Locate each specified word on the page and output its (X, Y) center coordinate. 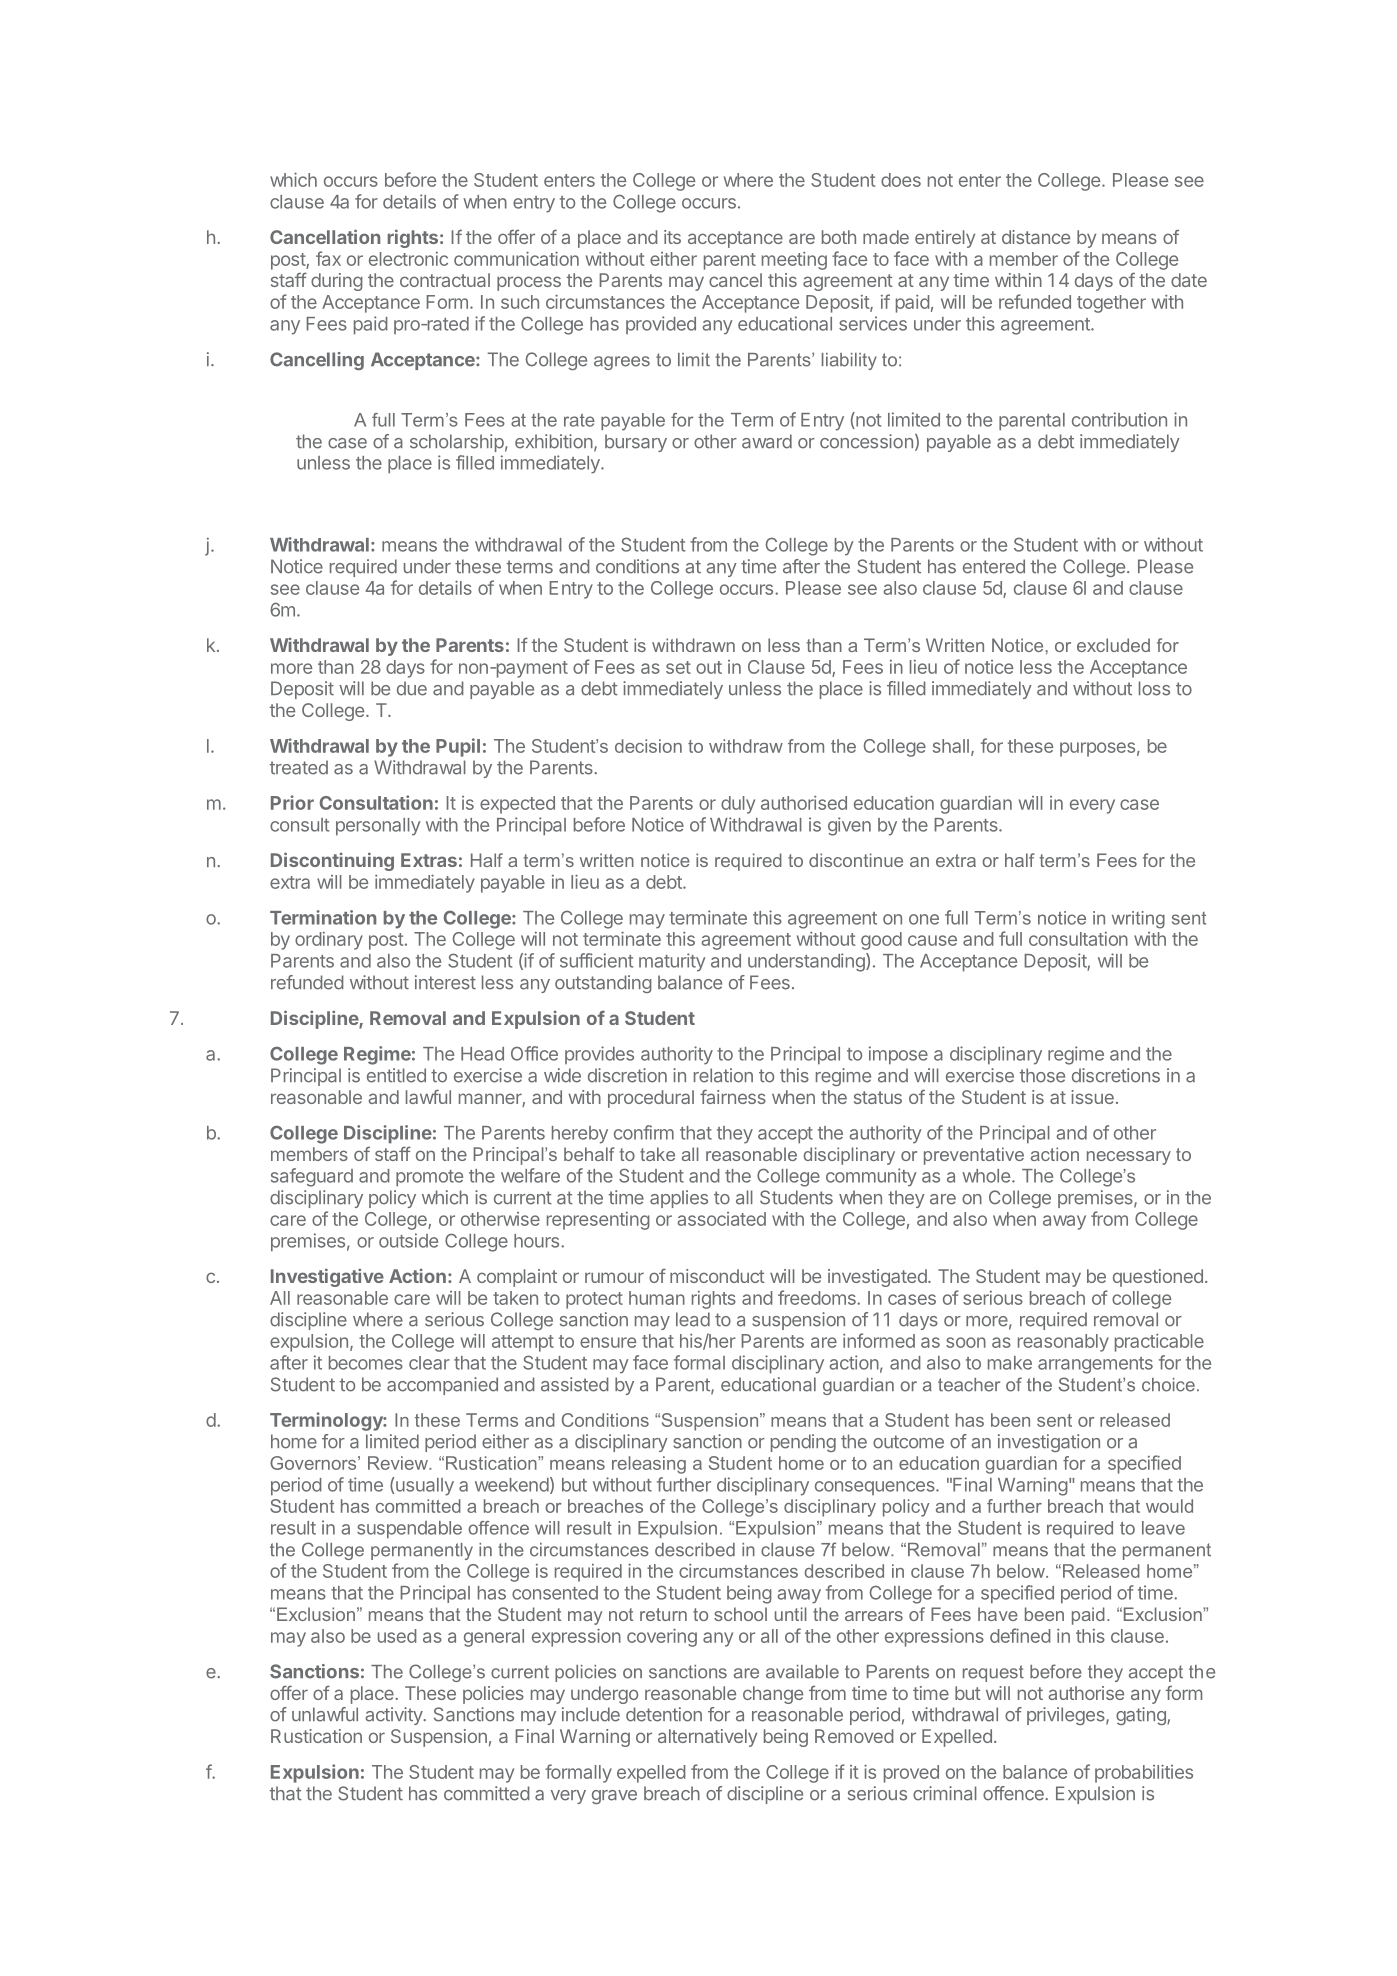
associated (721, 1219)
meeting (794, 261)
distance (1036, 237)
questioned (1158, 1278)
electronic (408, 259)
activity (394, 1716)
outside (408, 1240)
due (412, 688)
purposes (1097, 749)
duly (738, 805)
